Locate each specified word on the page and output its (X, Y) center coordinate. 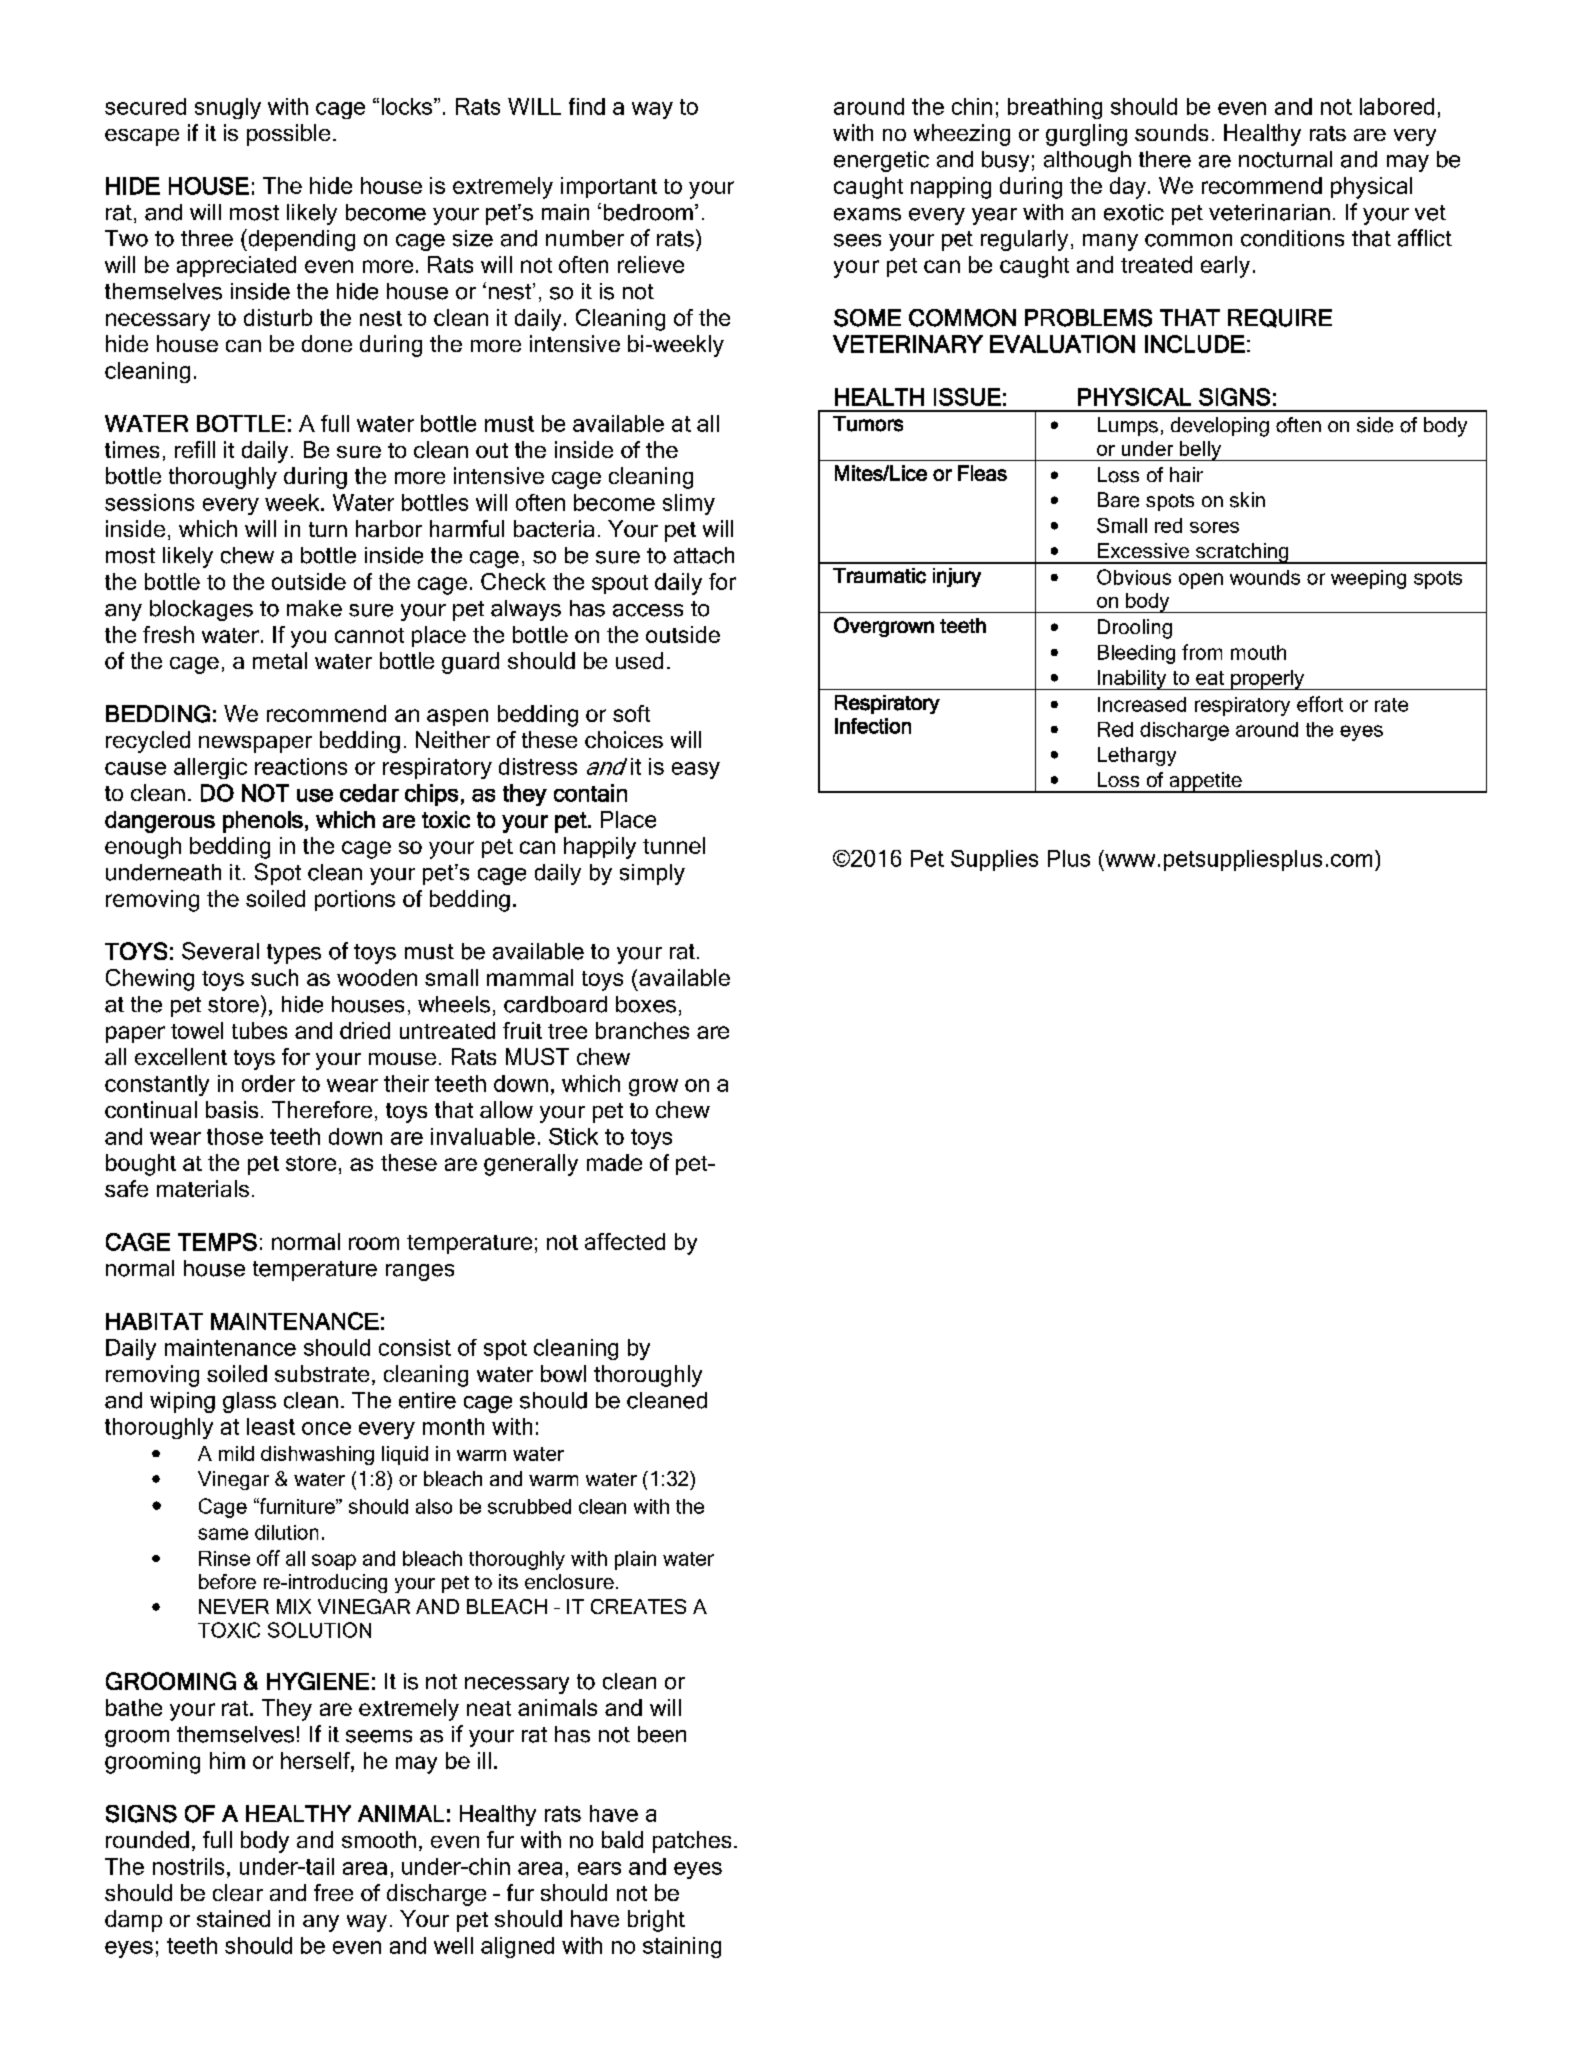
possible (288, 135)
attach (704, 555)
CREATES (638, 1606)
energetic (881, 161)
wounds (1265, 577)
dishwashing (317, 1455)
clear (238, 1892)
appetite (1205, 782)
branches (642, 1030)
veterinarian (1269, 212)
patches (692, 1842)
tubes (259, 1030)
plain (635, 1560)
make (314, 608)
